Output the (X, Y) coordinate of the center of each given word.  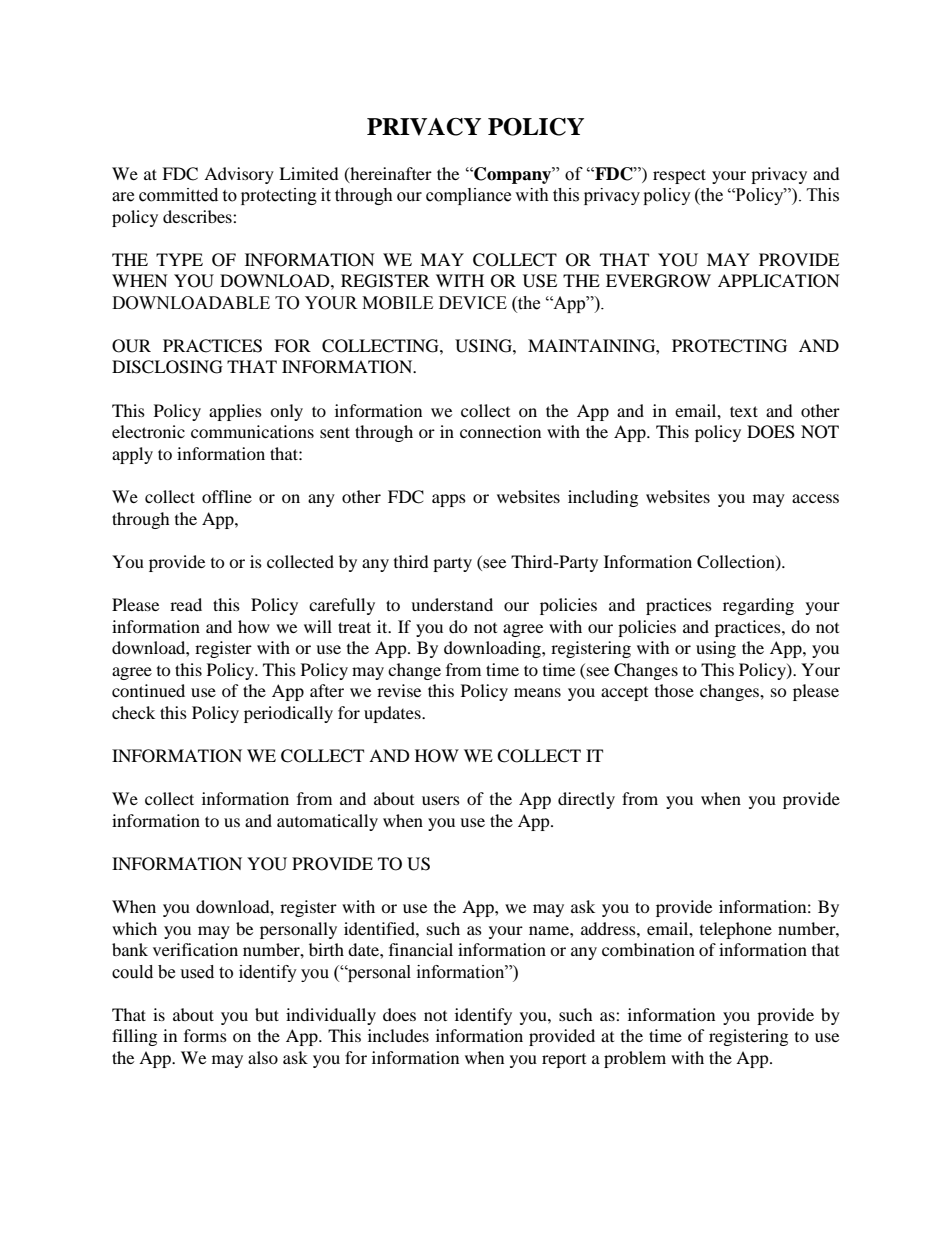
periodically (288, 714)
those (674, 690)
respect (679, 176)
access (815, 498)
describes (198, 216)
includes (398, 1035)
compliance (468, 196)
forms (205, 1035)
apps (449, 500)
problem (635, 1059)
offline (227, 496)
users (441, 800)
